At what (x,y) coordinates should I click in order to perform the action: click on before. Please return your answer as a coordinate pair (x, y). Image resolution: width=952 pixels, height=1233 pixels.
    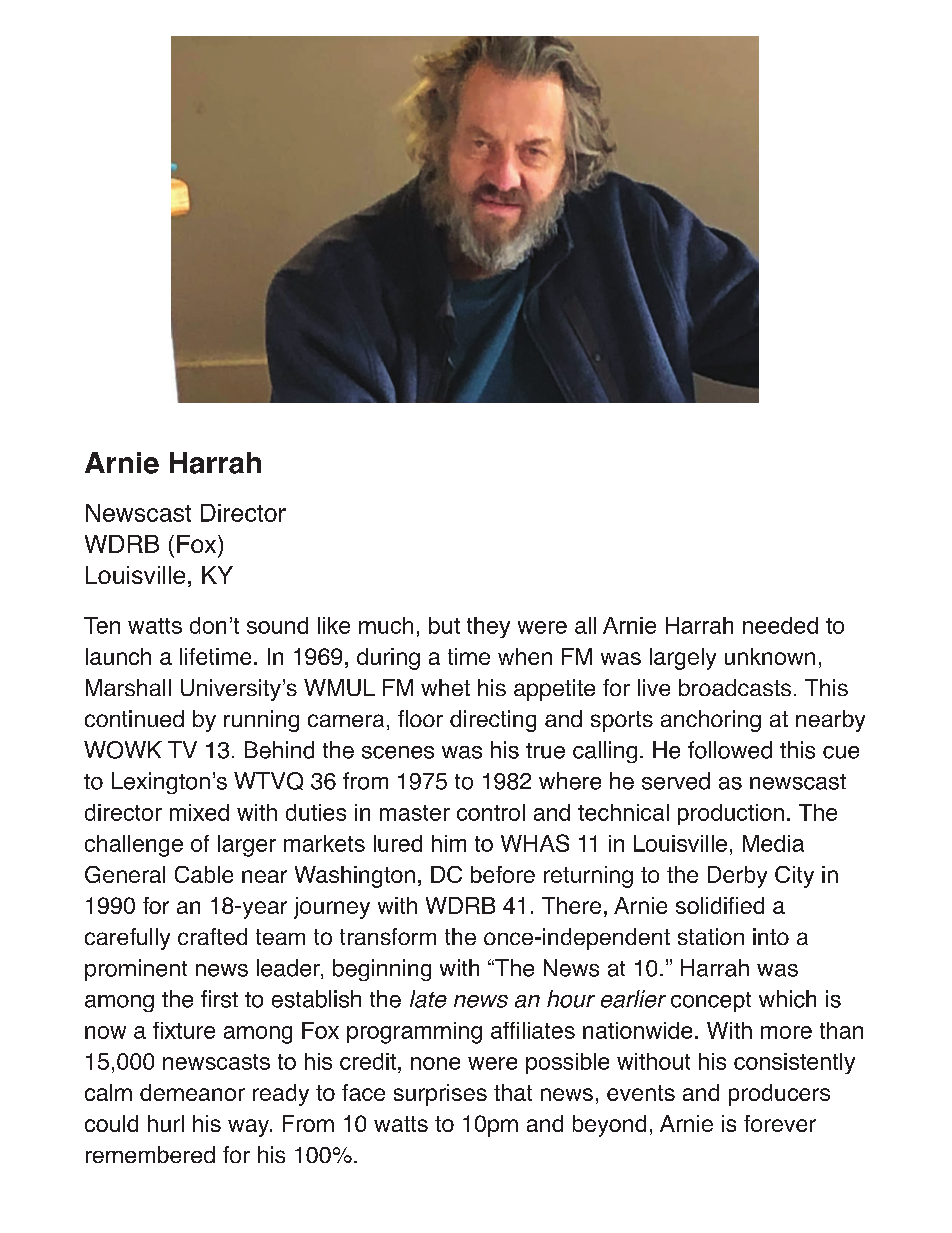
    Looking at the image, I should click on (503, 874).
